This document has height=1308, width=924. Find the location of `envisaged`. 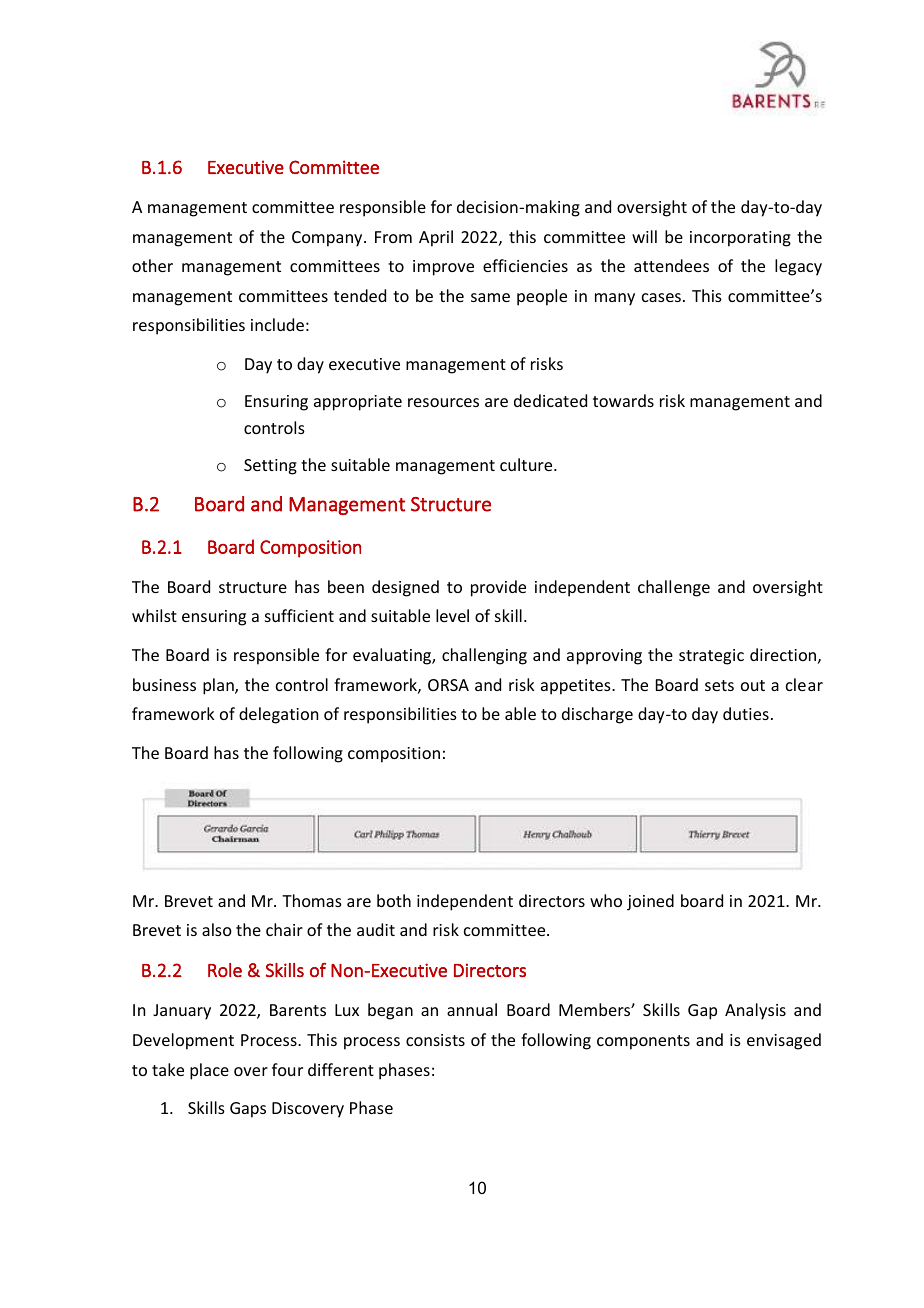

envisaged is located at coordinates (784, 1041).
